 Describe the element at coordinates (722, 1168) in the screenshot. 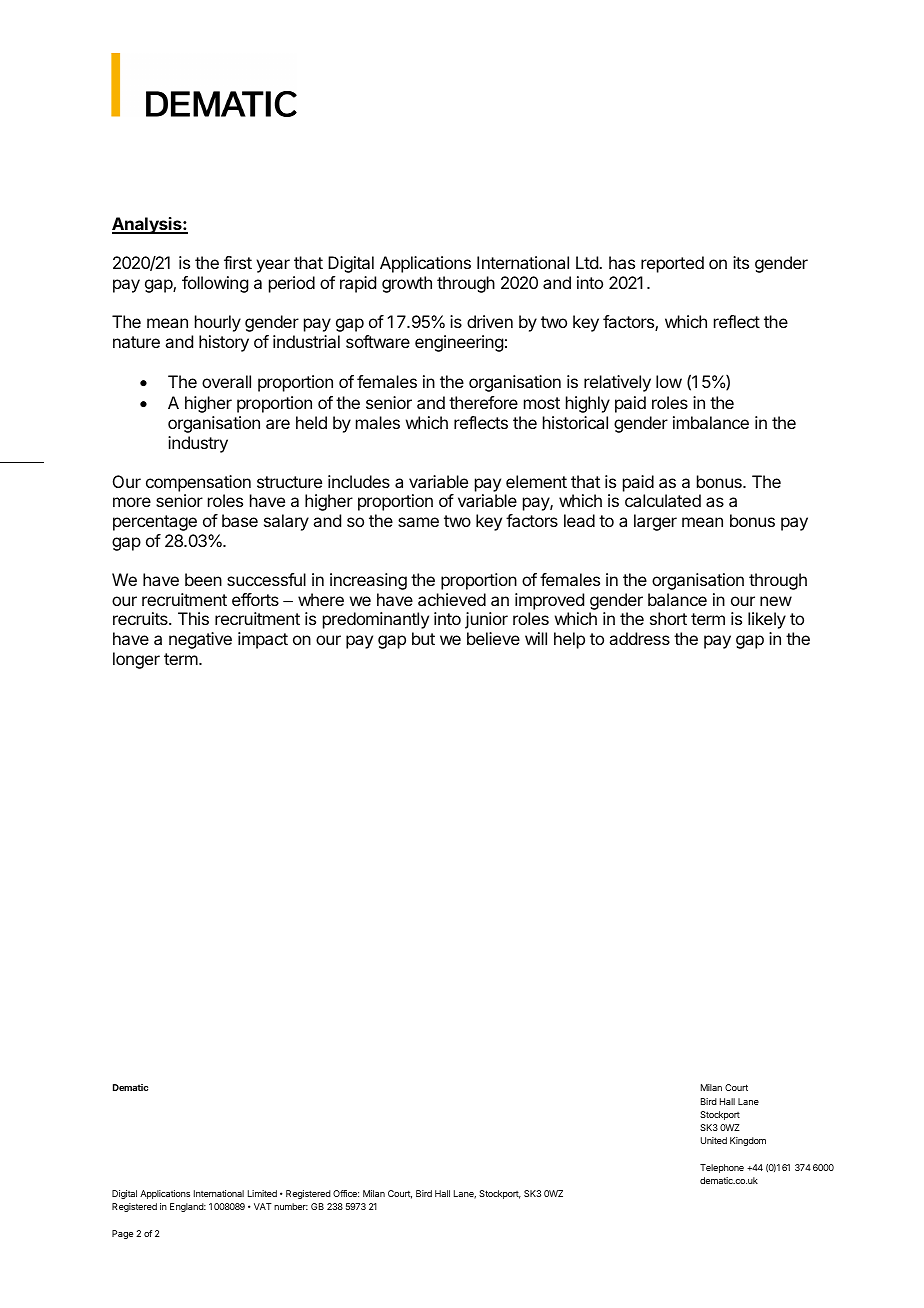

I see `Telephone` at that location.
